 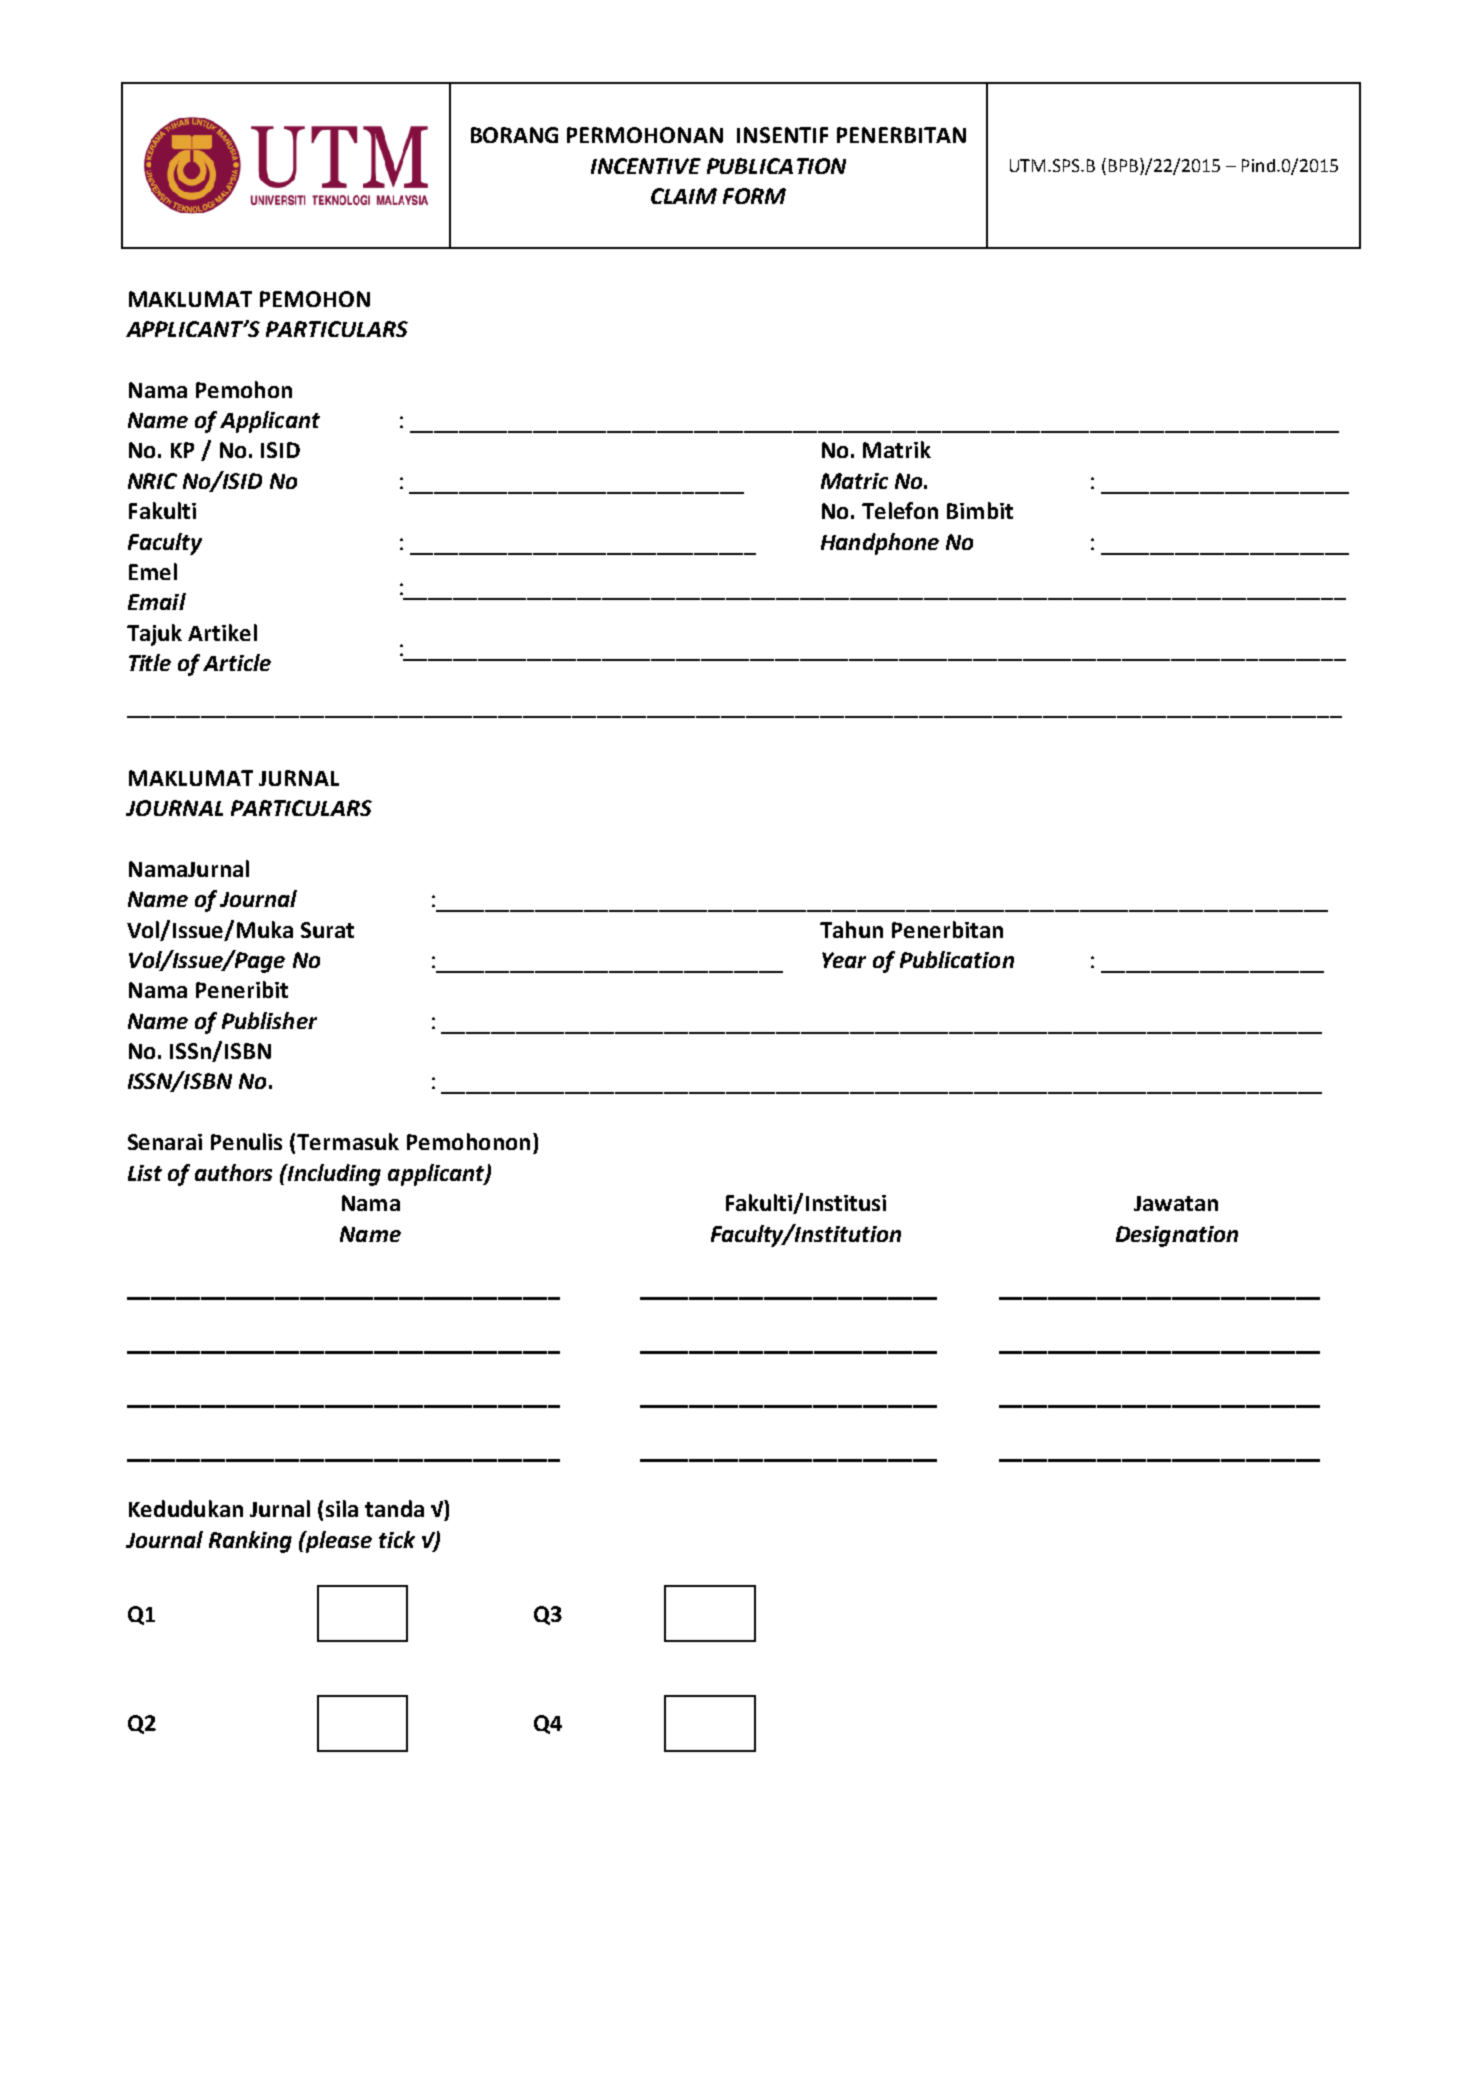 I want to click on tanda, so click(x=394, y=1508).
